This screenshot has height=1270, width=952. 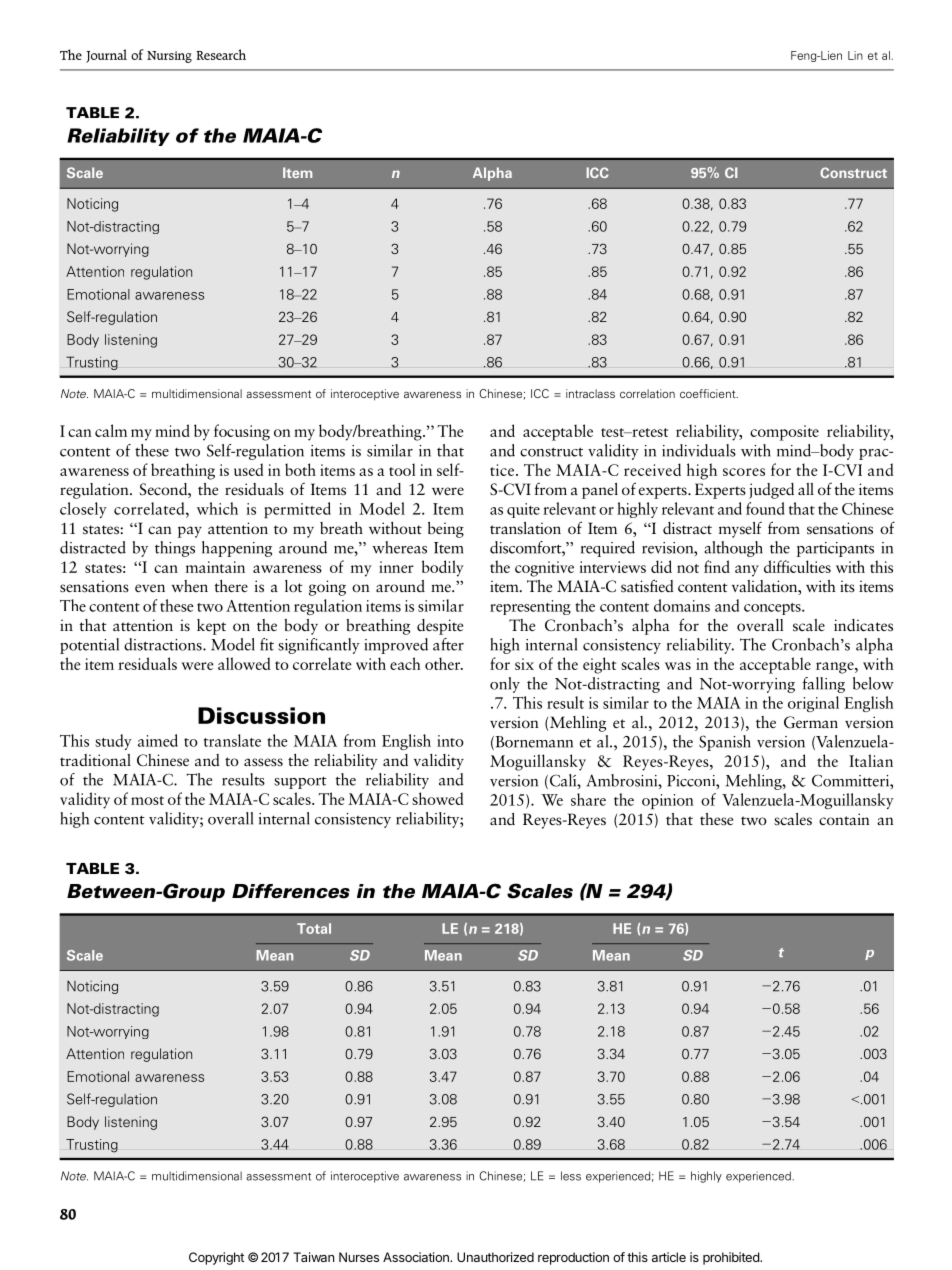 What do you see at coordinates (448, 644) in the screenshot?
I see `after` at bounding box center [448, 644].
